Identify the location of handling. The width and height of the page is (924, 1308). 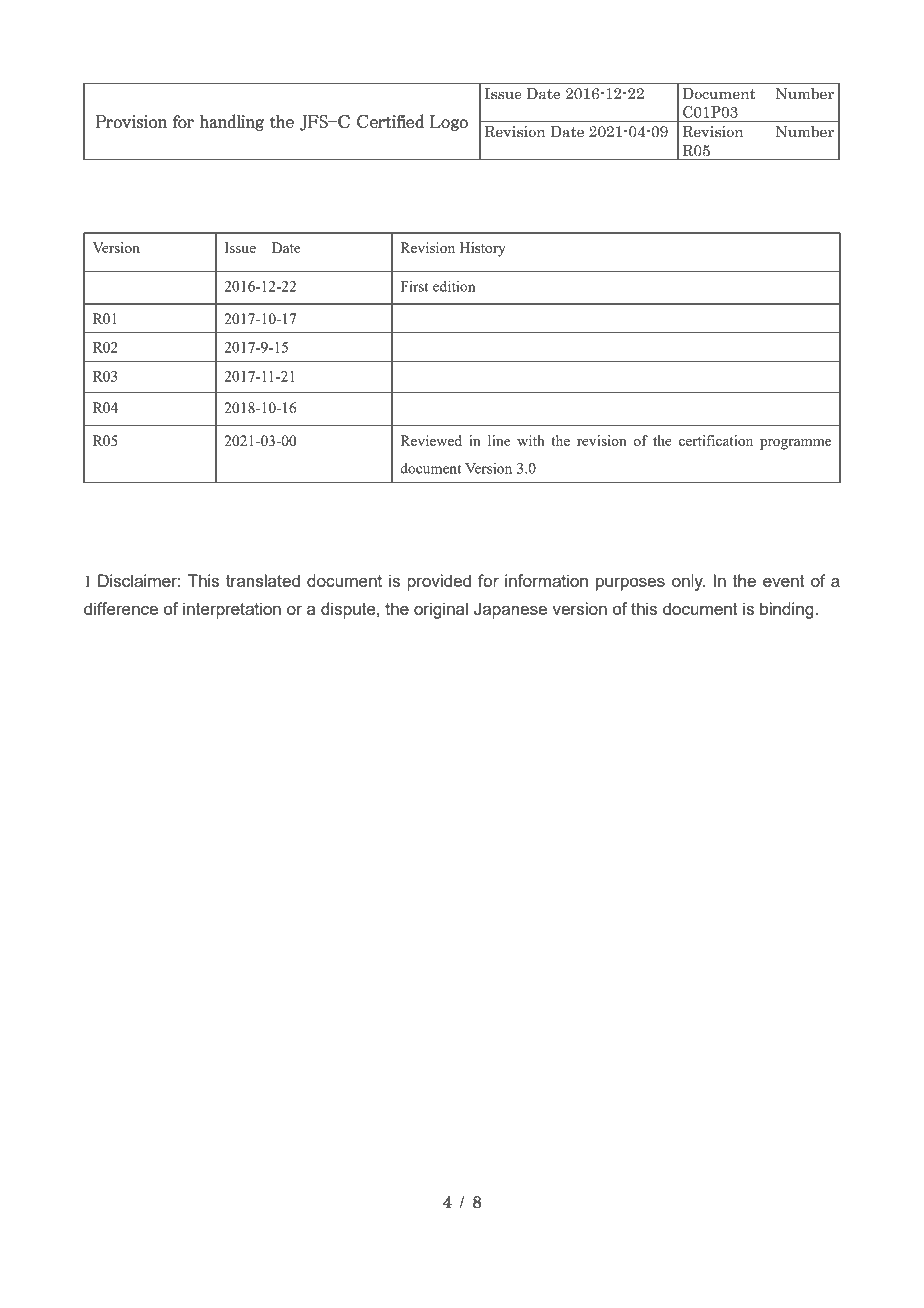
(232, 122).
